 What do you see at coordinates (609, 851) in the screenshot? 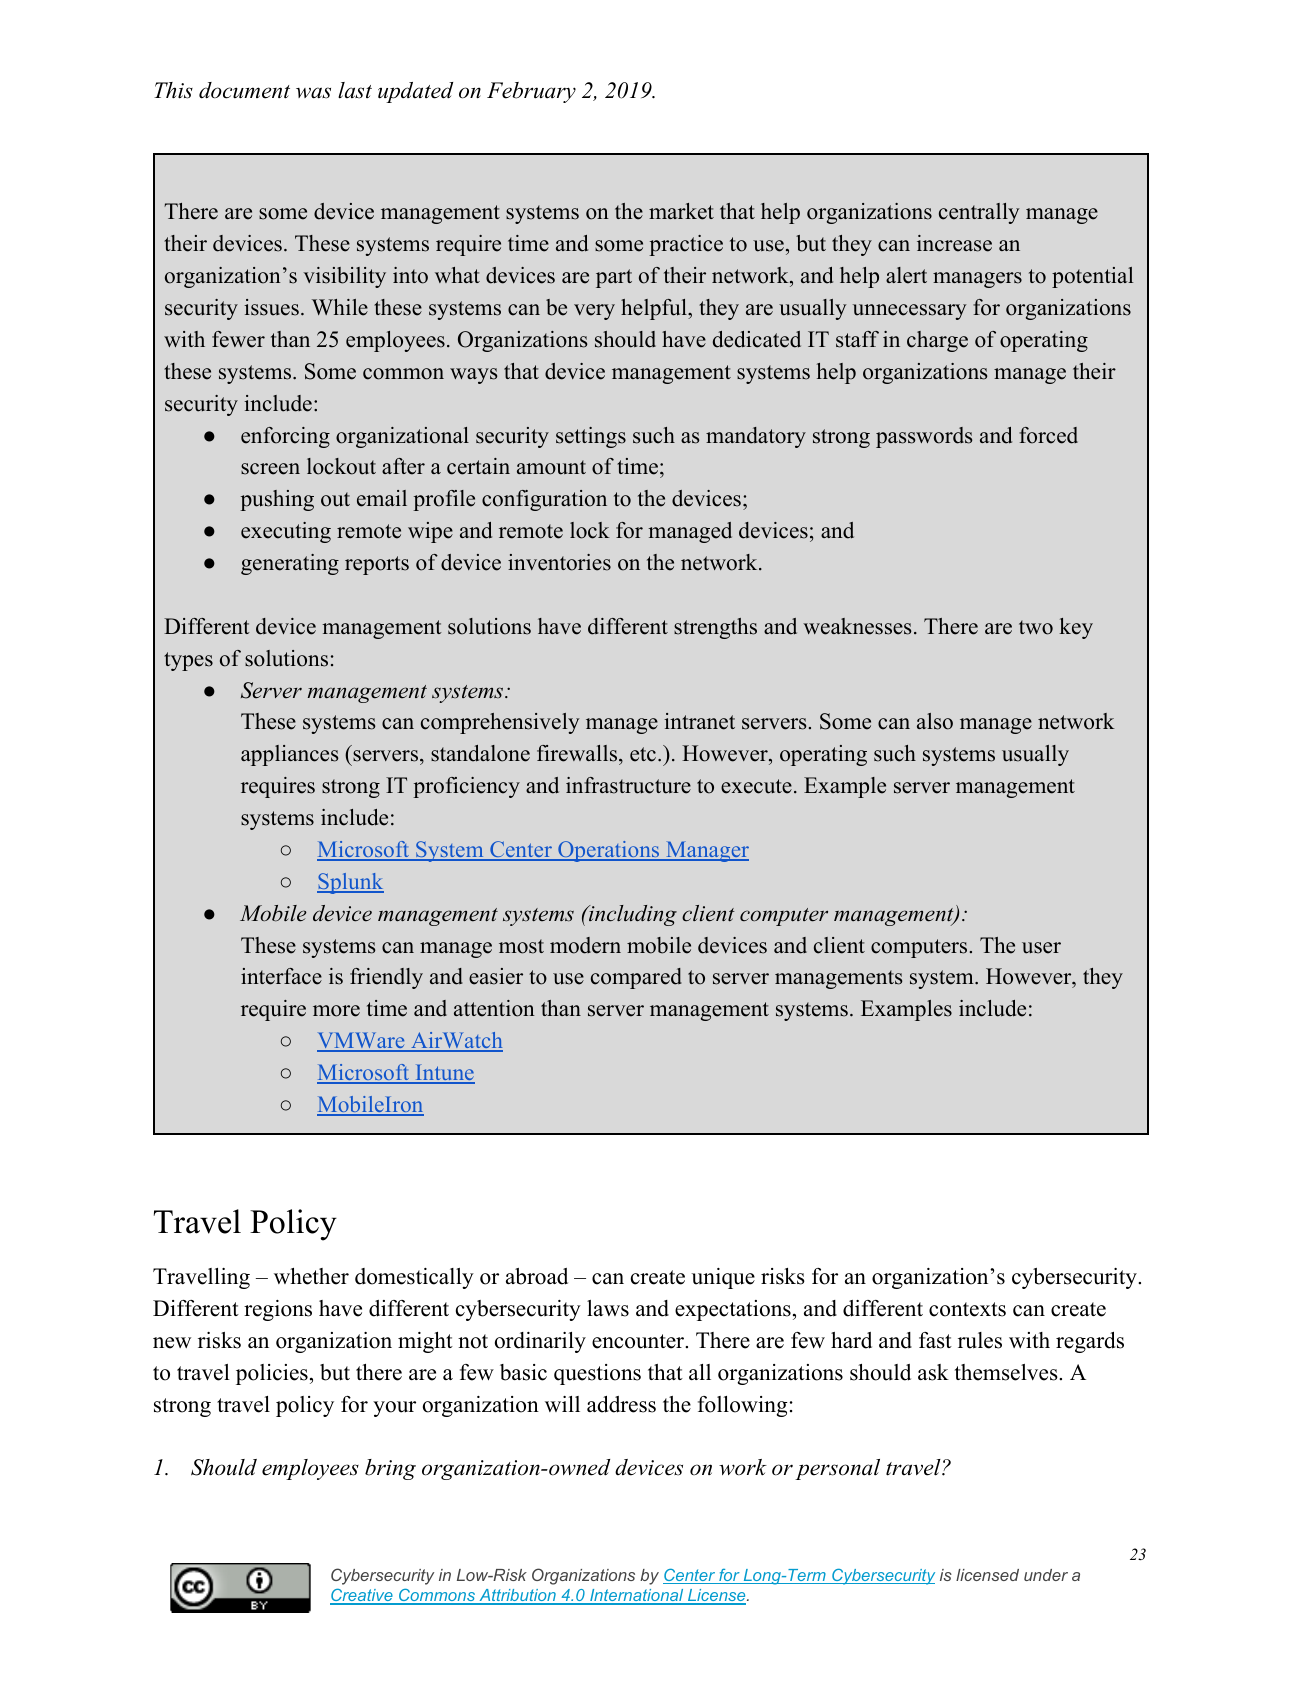
I see `Operations` at bounding box center [609, 851].
